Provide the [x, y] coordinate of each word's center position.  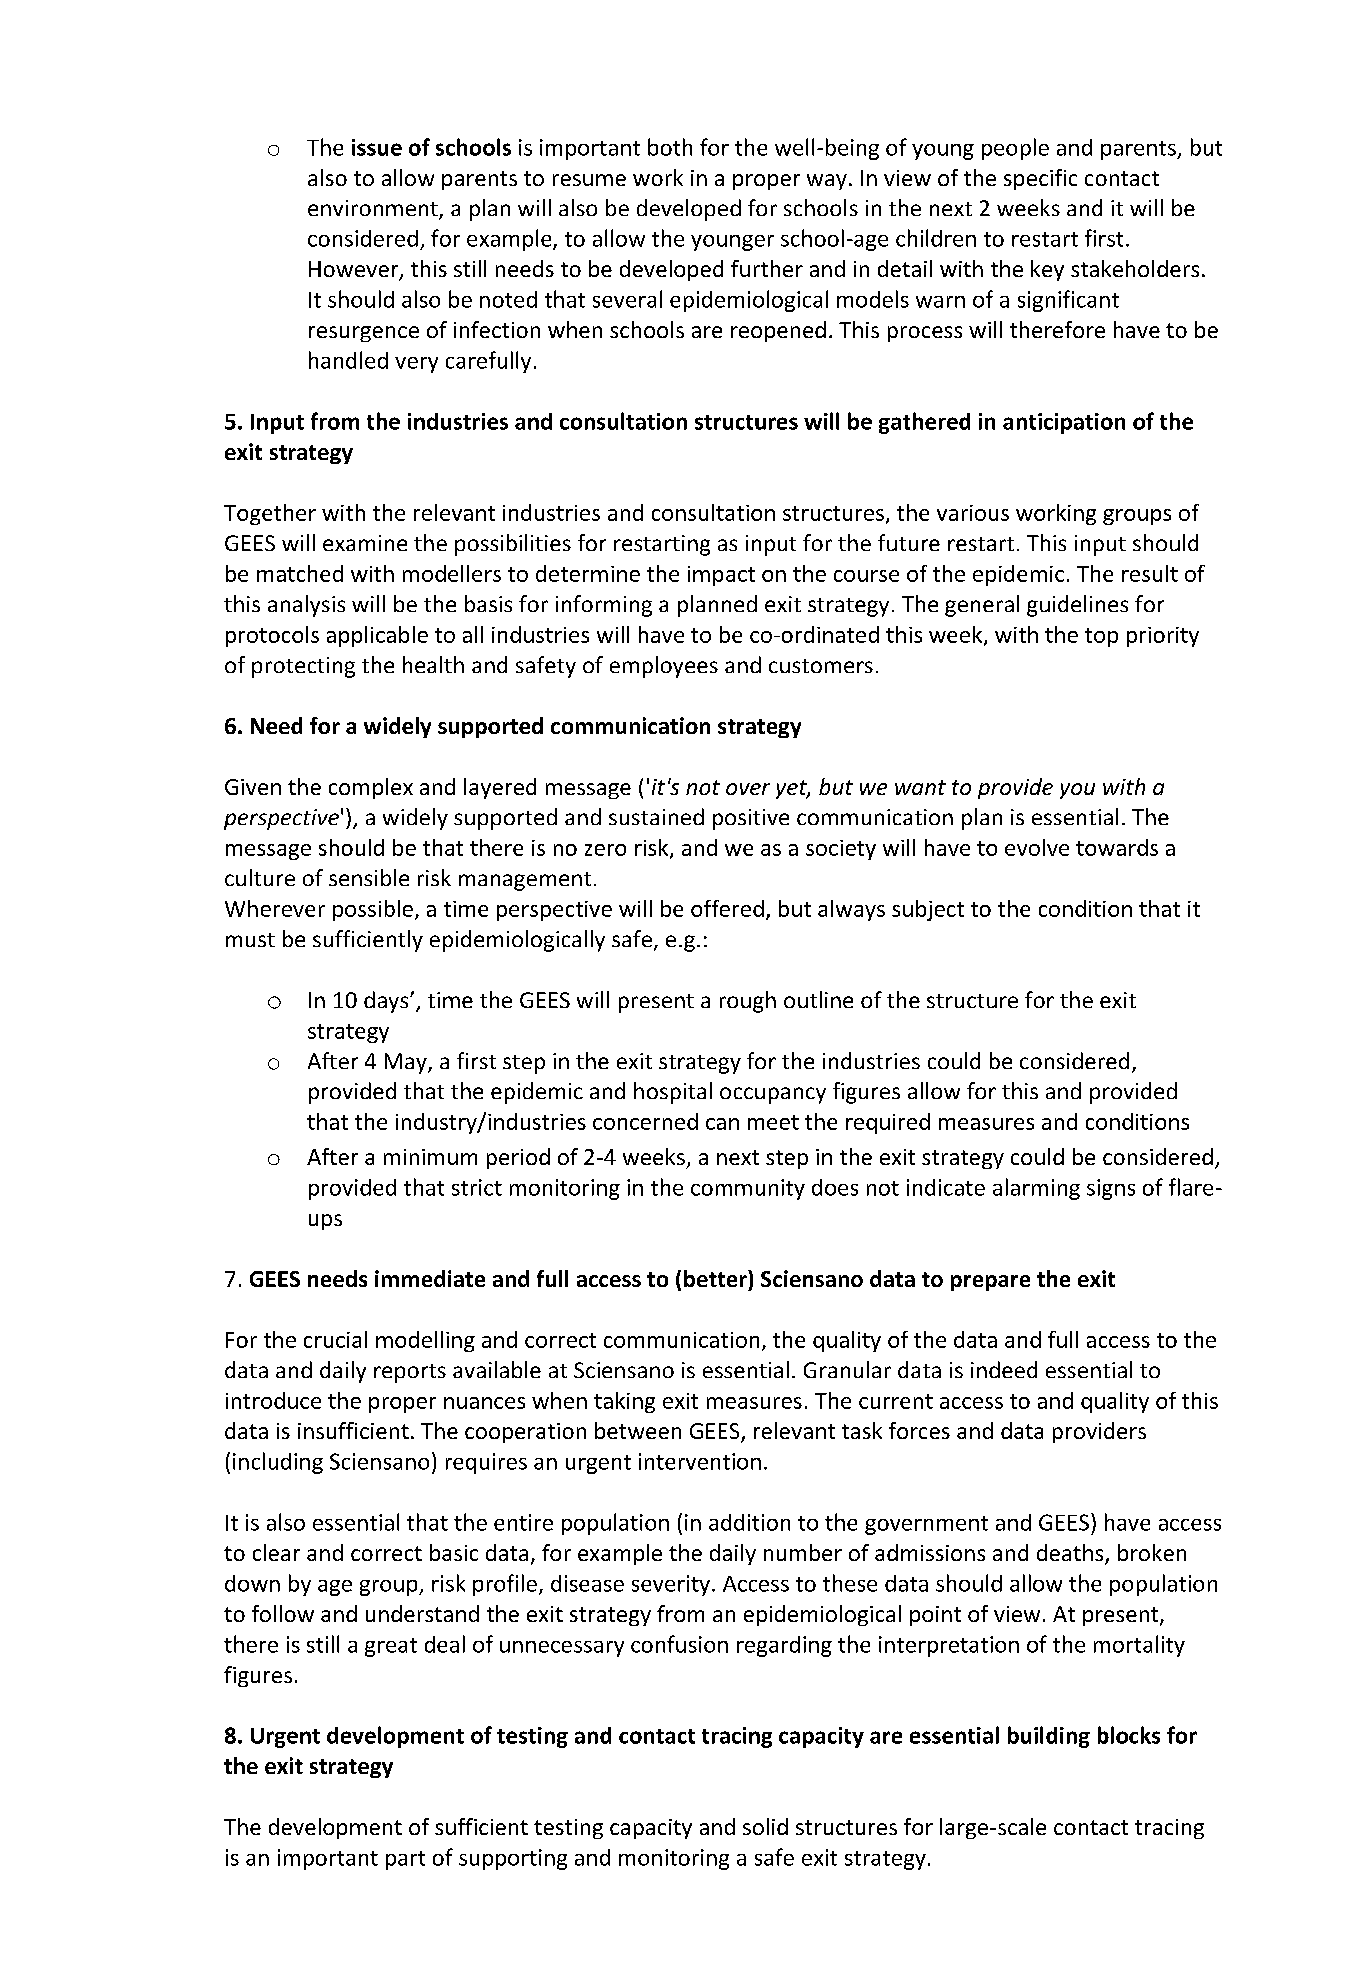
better [716, 1278]
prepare [990, 1283]
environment [374, 209]
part [405, 1860]
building [1049, 1737]
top [1101, 637]
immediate [430, 1278]
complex [371, 788]
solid [765, 1826]
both [670, 147]
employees [664, 667]
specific [1040, 179]
